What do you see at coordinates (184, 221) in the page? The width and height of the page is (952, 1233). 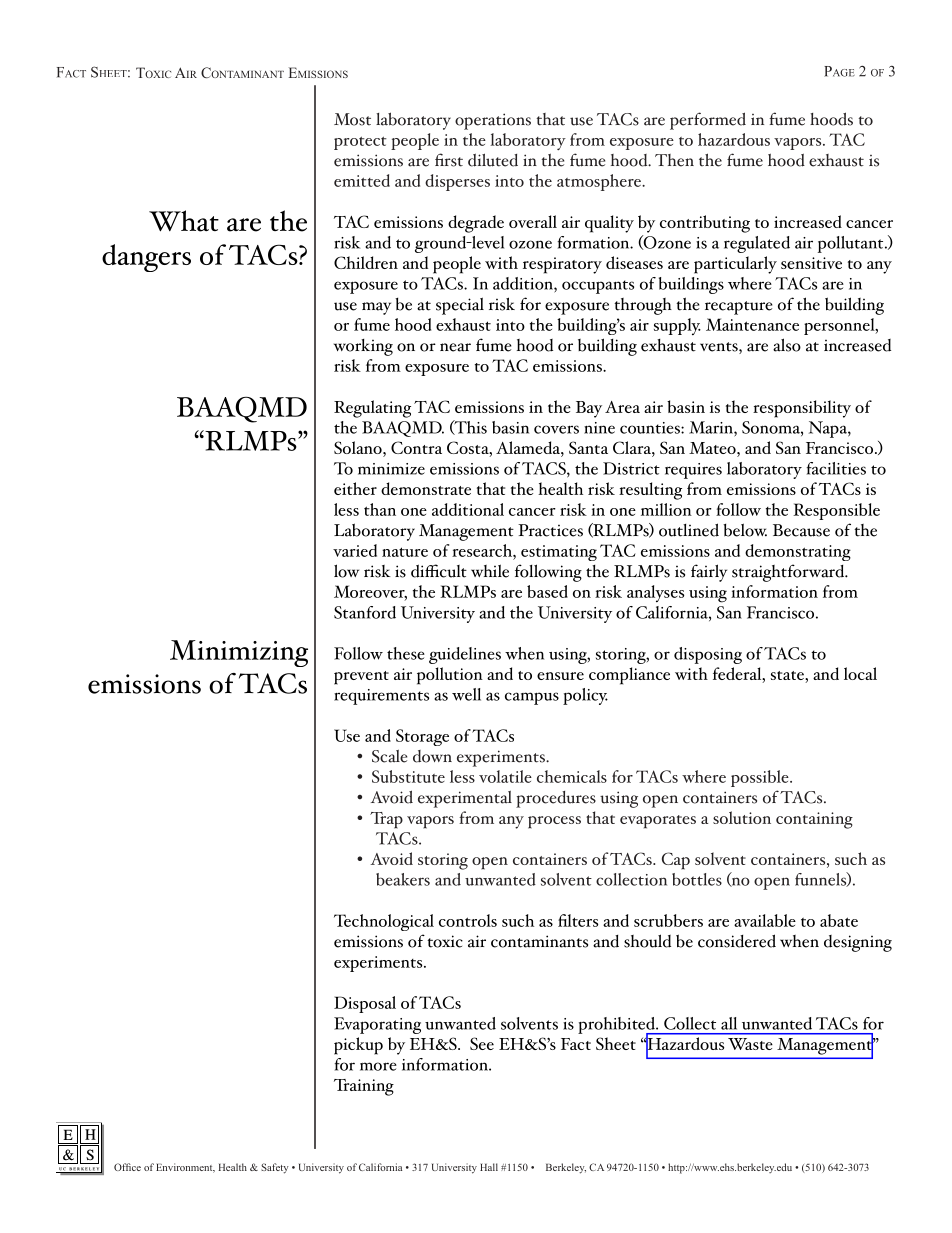 I see `What` at bounding box center [184, 221].
